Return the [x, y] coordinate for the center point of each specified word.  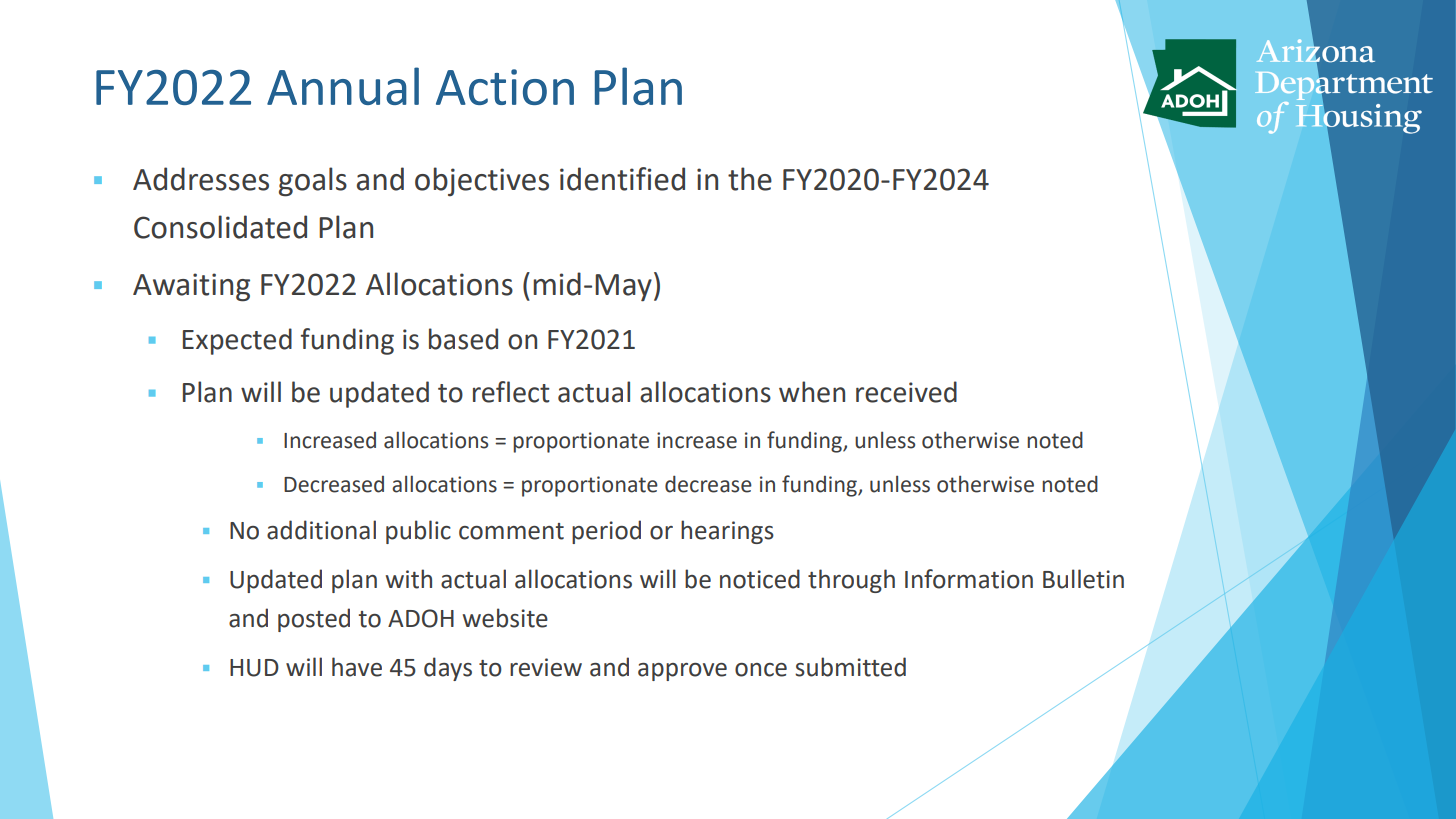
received [906, 392]
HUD [254, 668]
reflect [511, 392]
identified [622, 179]
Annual [343, 86]
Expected [237, 341]
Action [505, 87]
